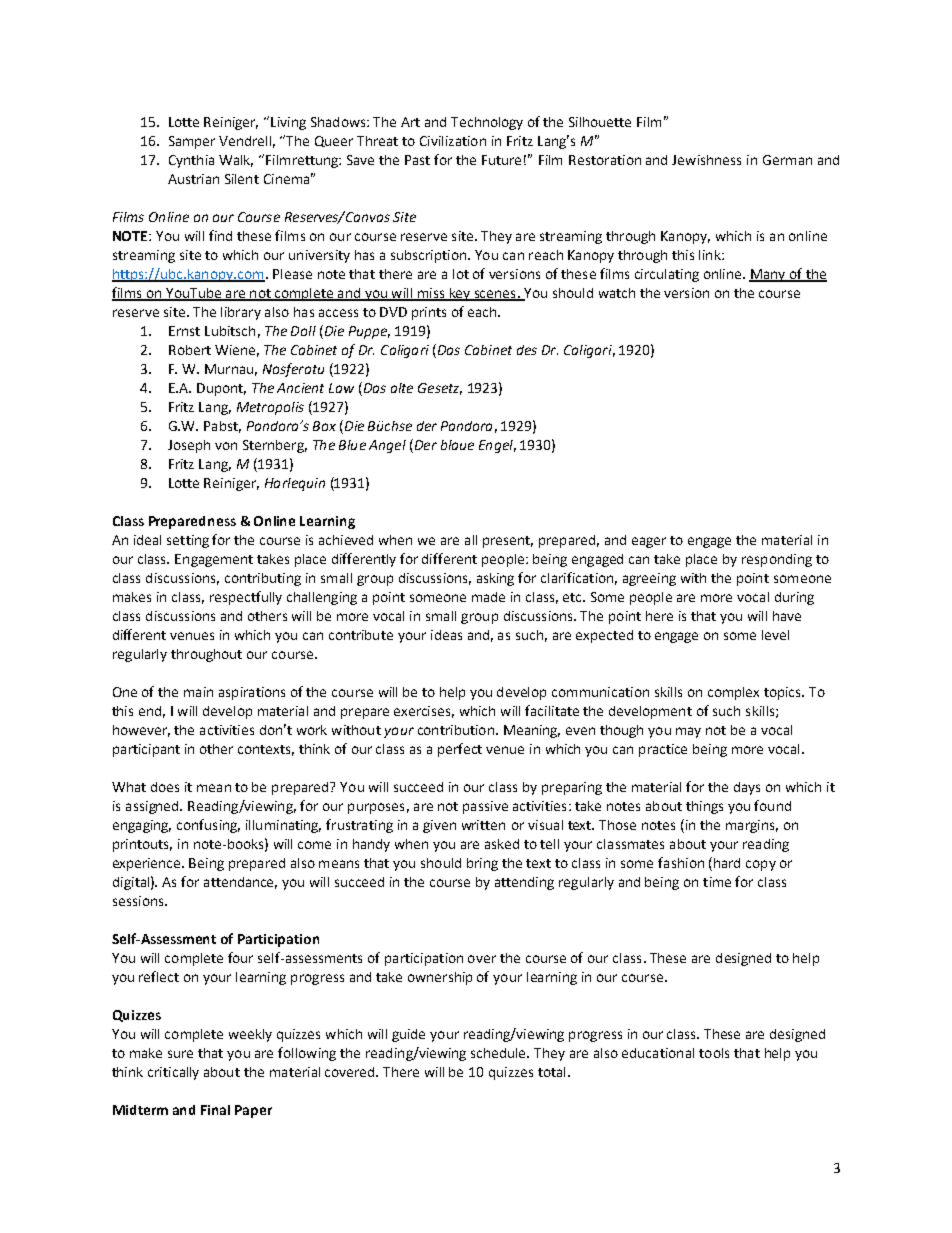  I want to click on schedule, so click(500, 1053).
